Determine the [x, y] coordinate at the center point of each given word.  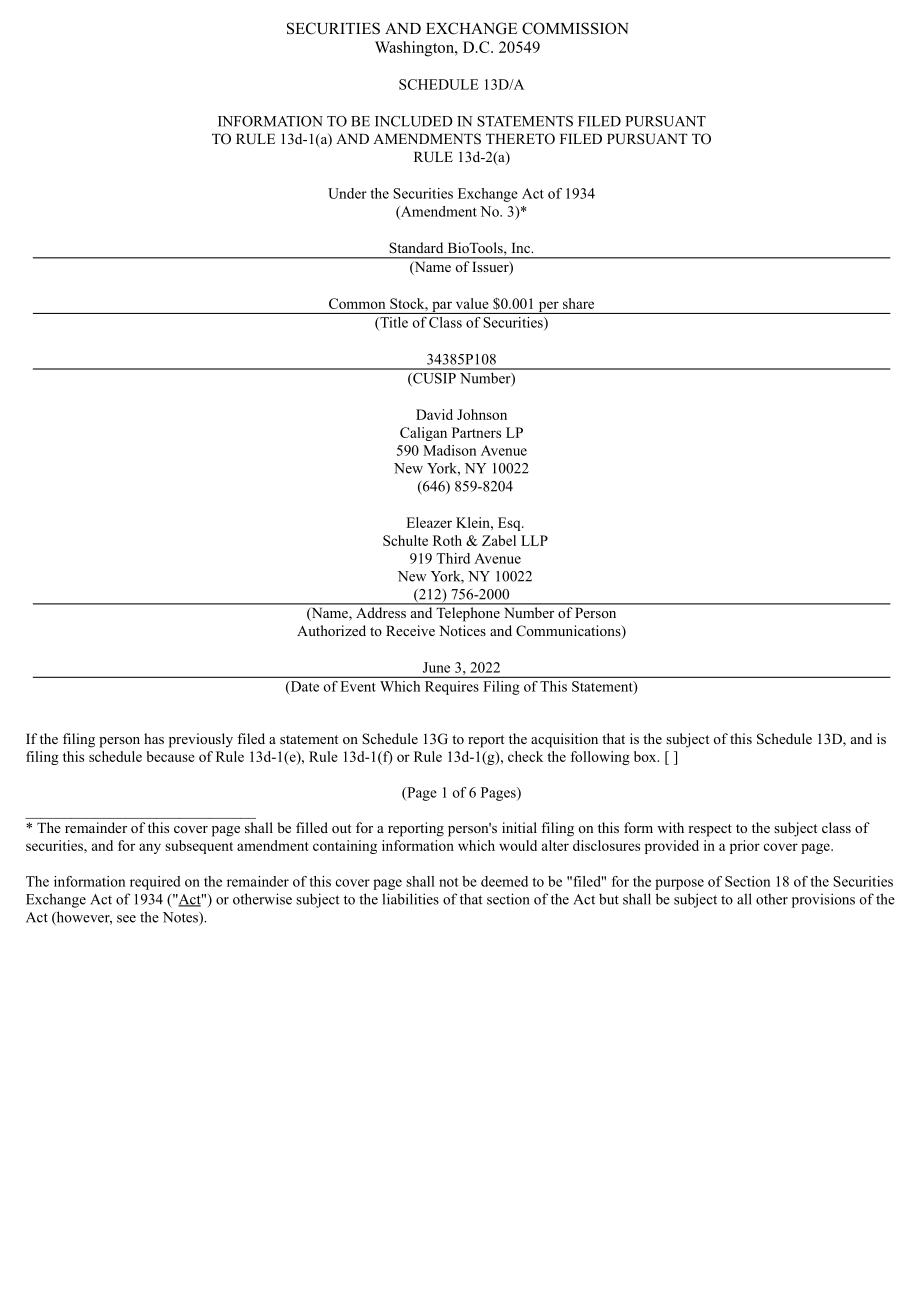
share [578, 303]
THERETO [520, 139]
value [472, 303]
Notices [463, 630]
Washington [415, 49]
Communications [569, 632]
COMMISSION [575, 28]
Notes [181, 918]
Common [357, 303]
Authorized [331, 630]
